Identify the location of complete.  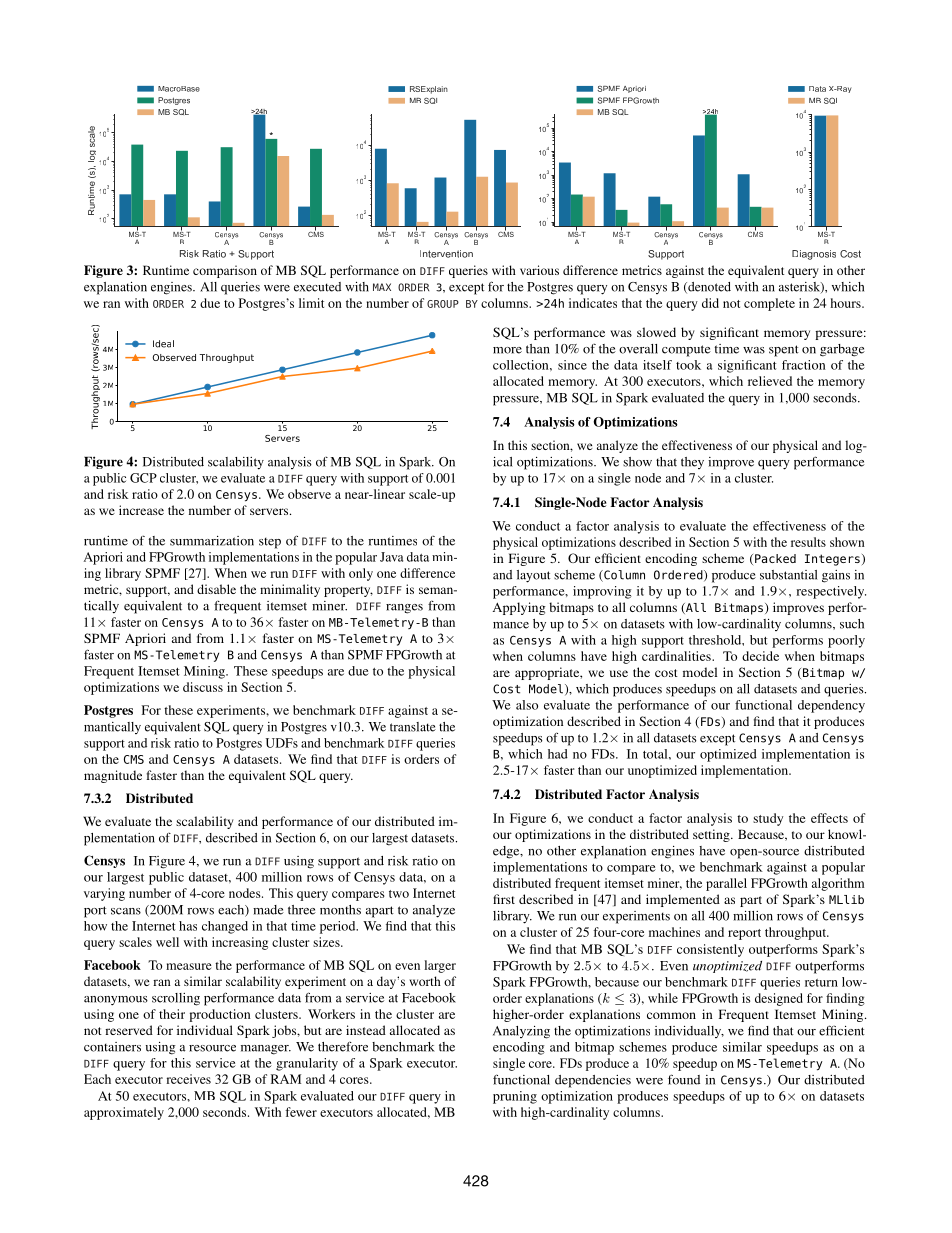
(769, 304).
